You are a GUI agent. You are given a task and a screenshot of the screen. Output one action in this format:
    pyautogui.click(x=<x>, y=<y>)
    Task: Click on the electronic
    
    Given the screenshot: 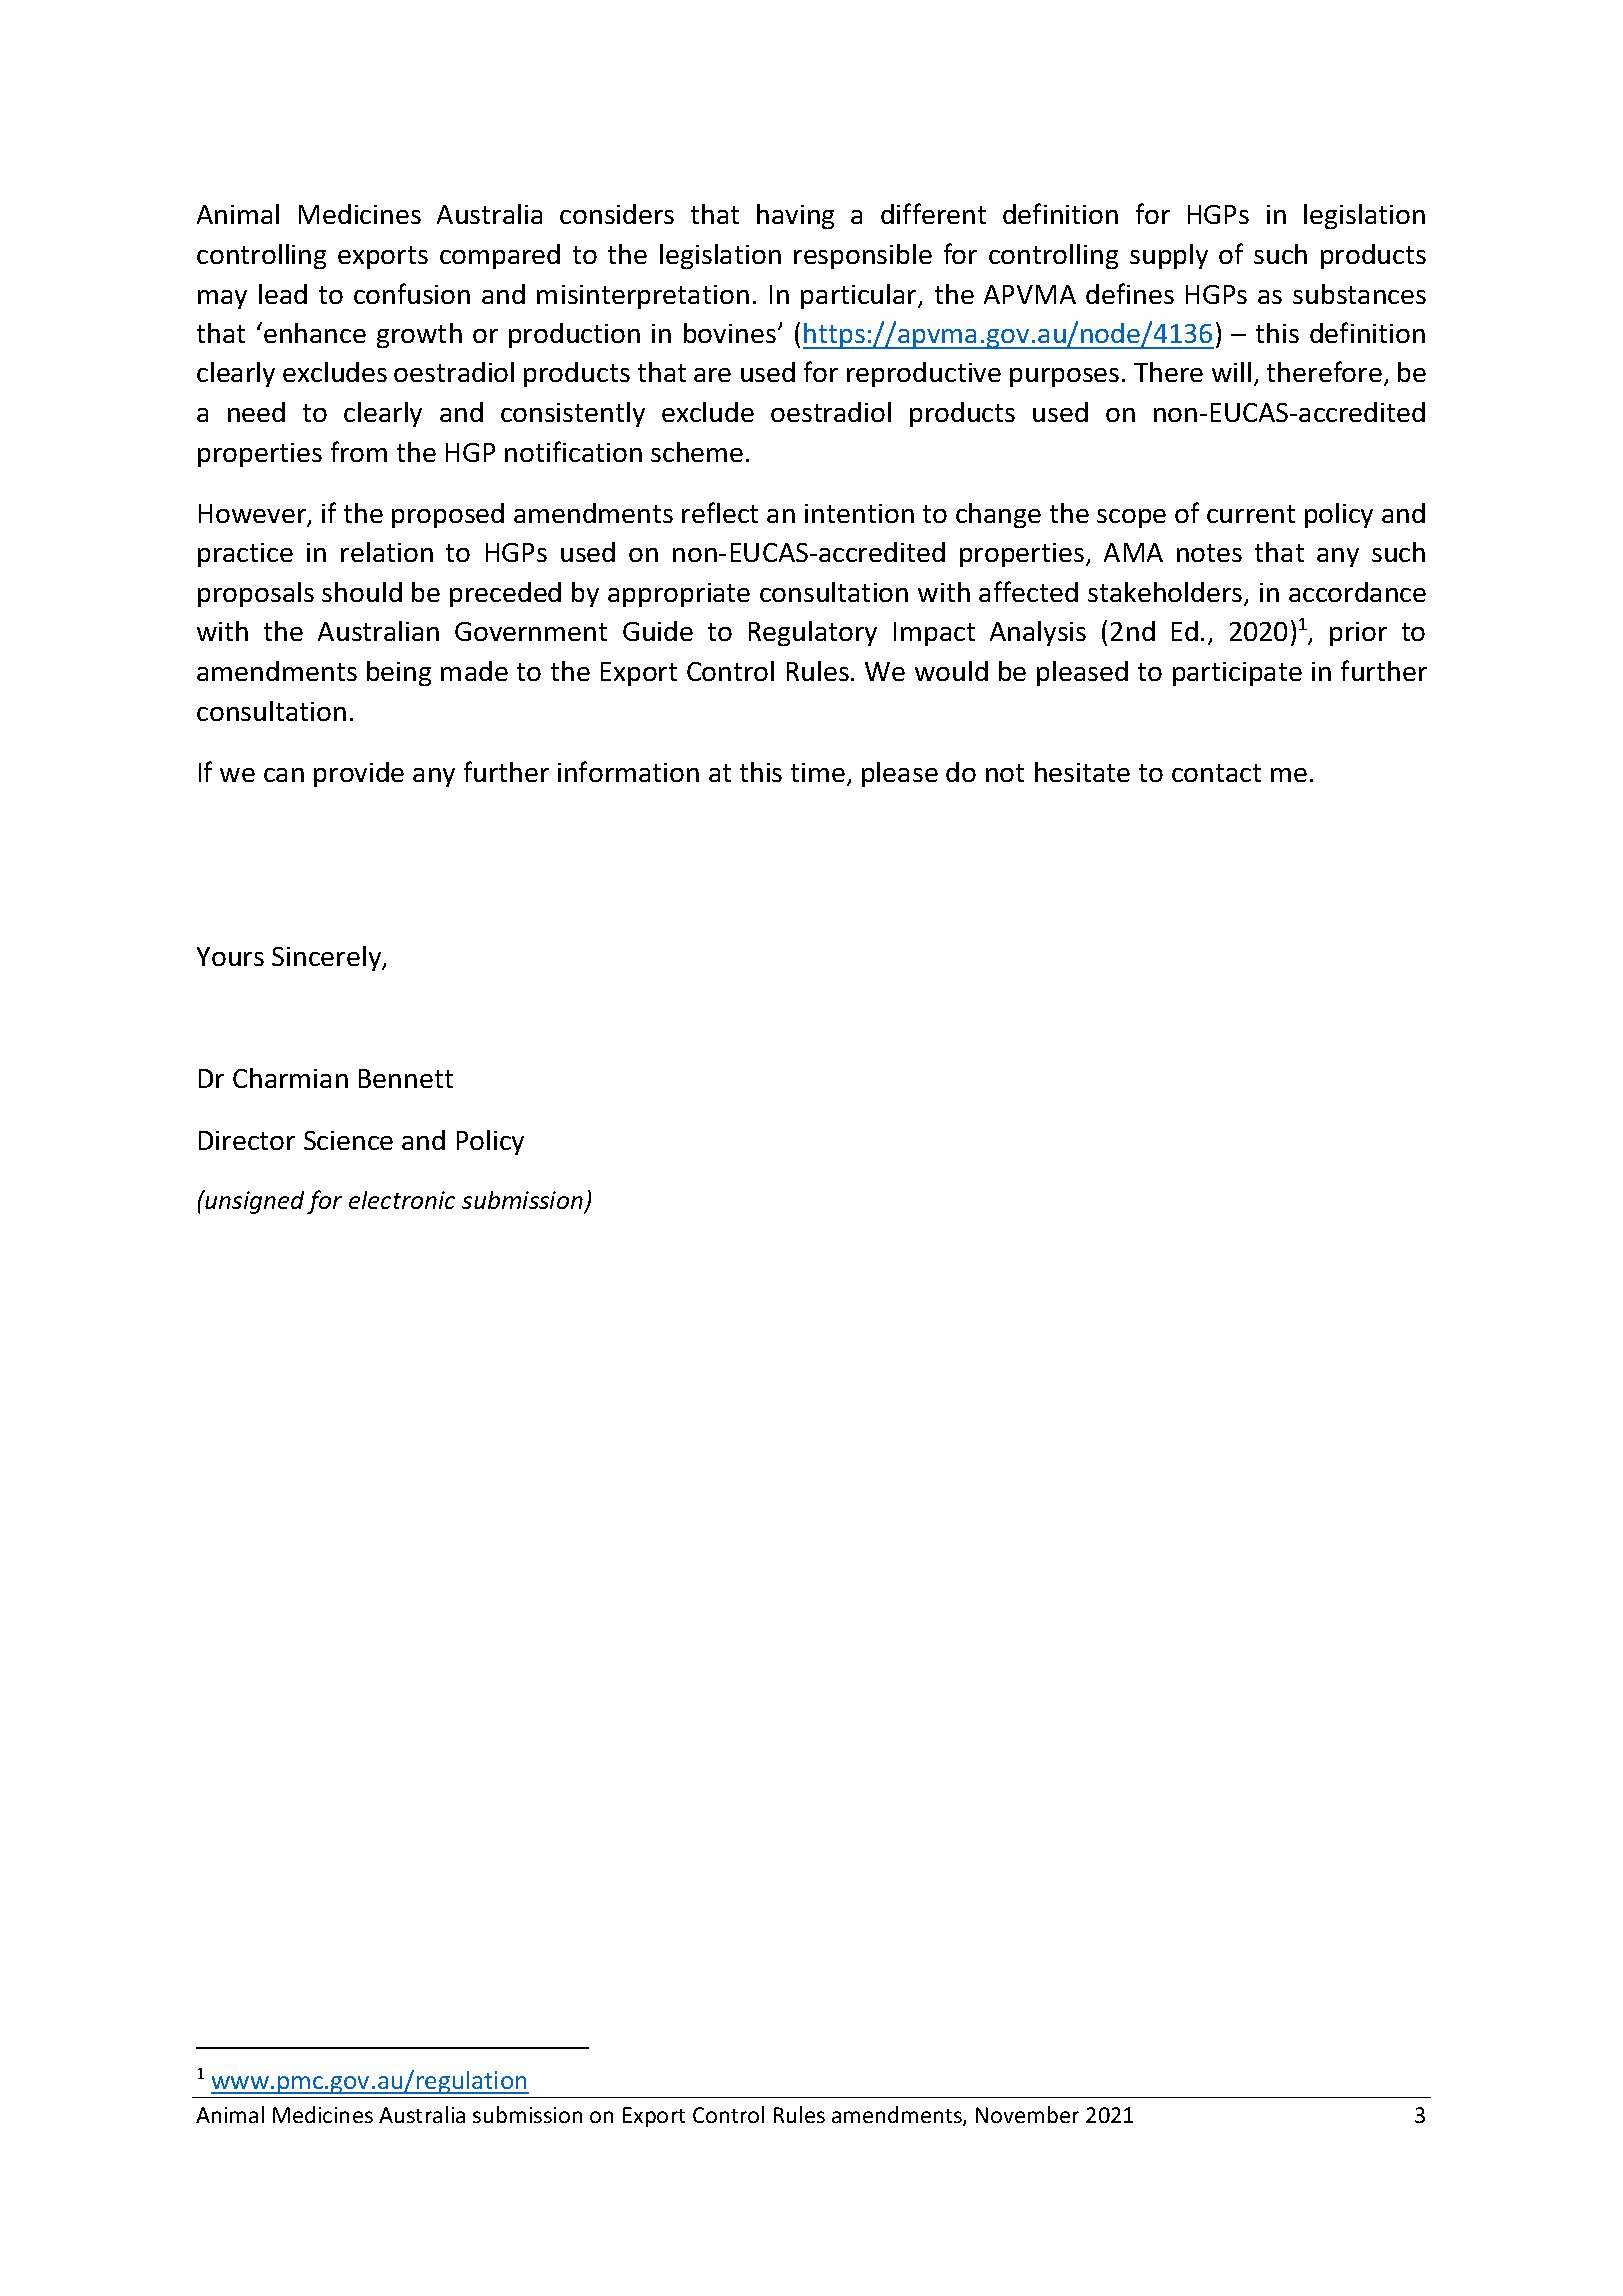 What is the action you would take?
    pyautogui.click(x=402, y=1200)
